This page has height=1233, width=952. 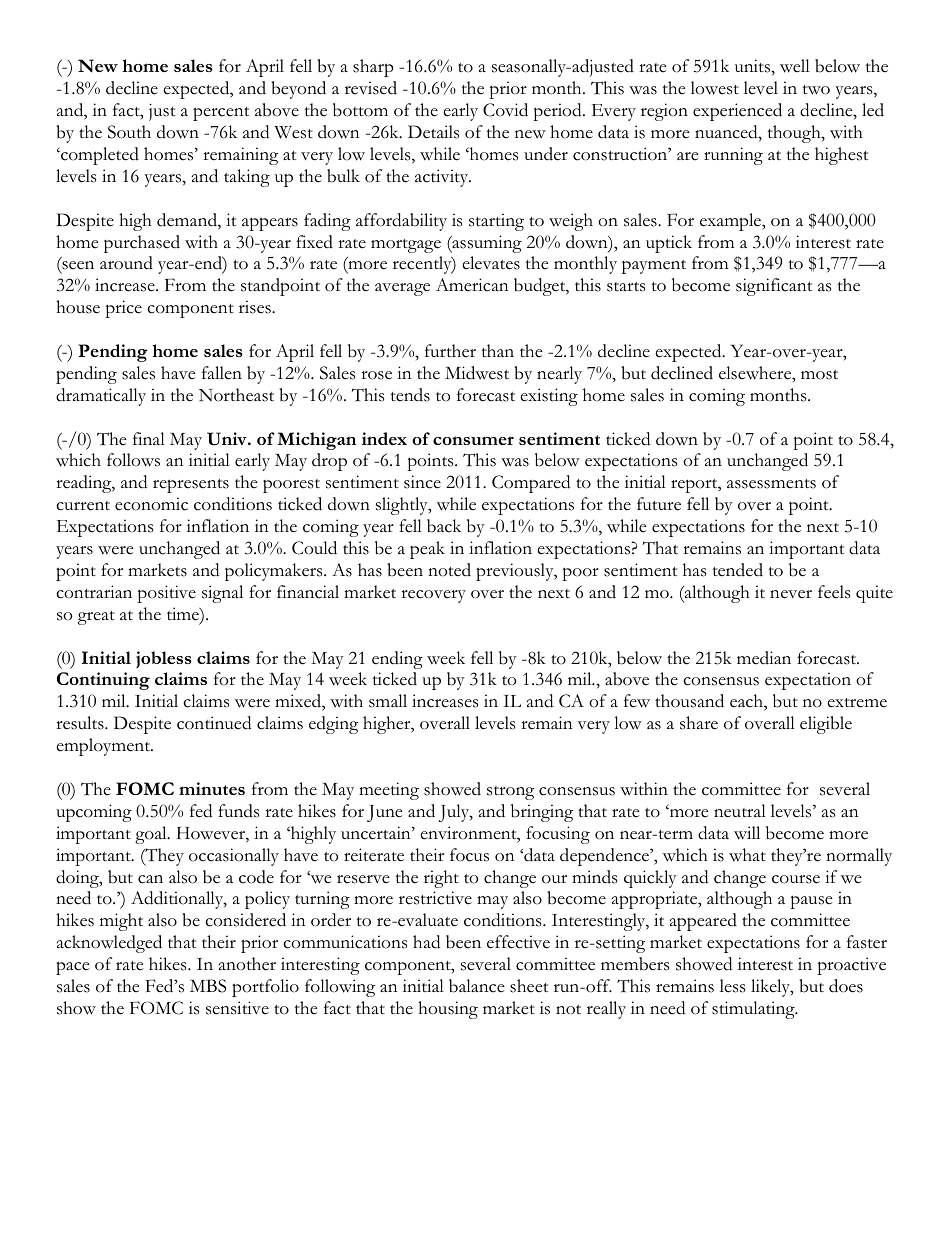 I want to click on stimulating, so click(x=754, y=1010).
